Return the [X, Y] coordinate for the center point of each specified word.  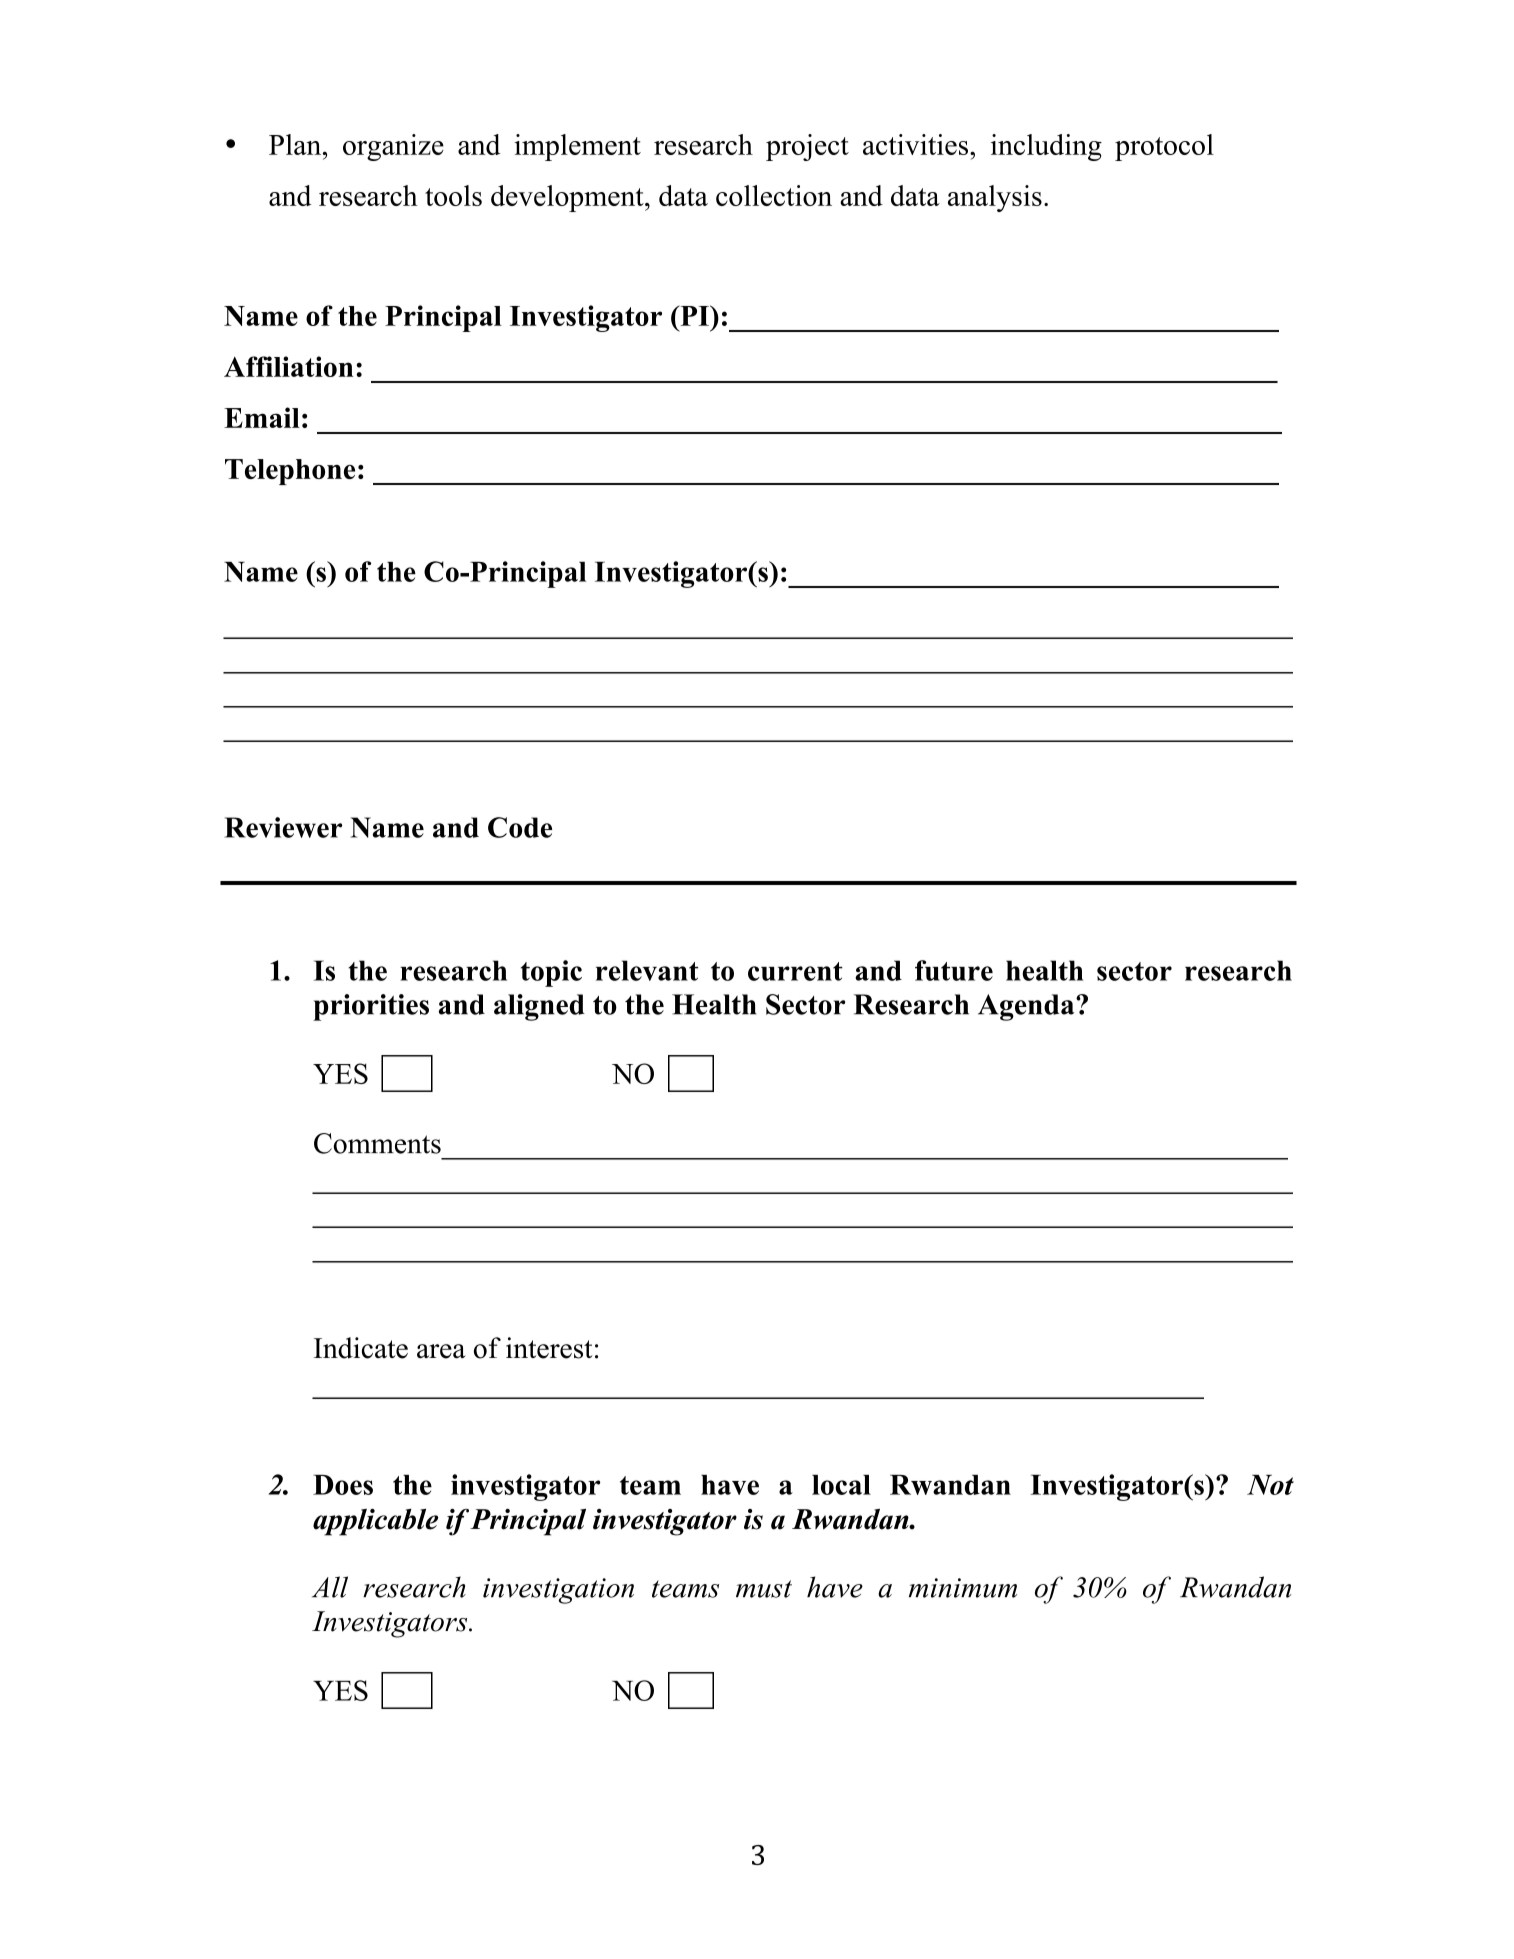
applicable [375, 1522]
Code [520, 827]
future [954, 970]
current [795, 971]
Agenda [1027, 1007]
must [764, 1589]
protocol [1164, 147]
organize [393, 147]
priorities [371, 1007]
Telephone [290, 472]
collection [774, 195]
